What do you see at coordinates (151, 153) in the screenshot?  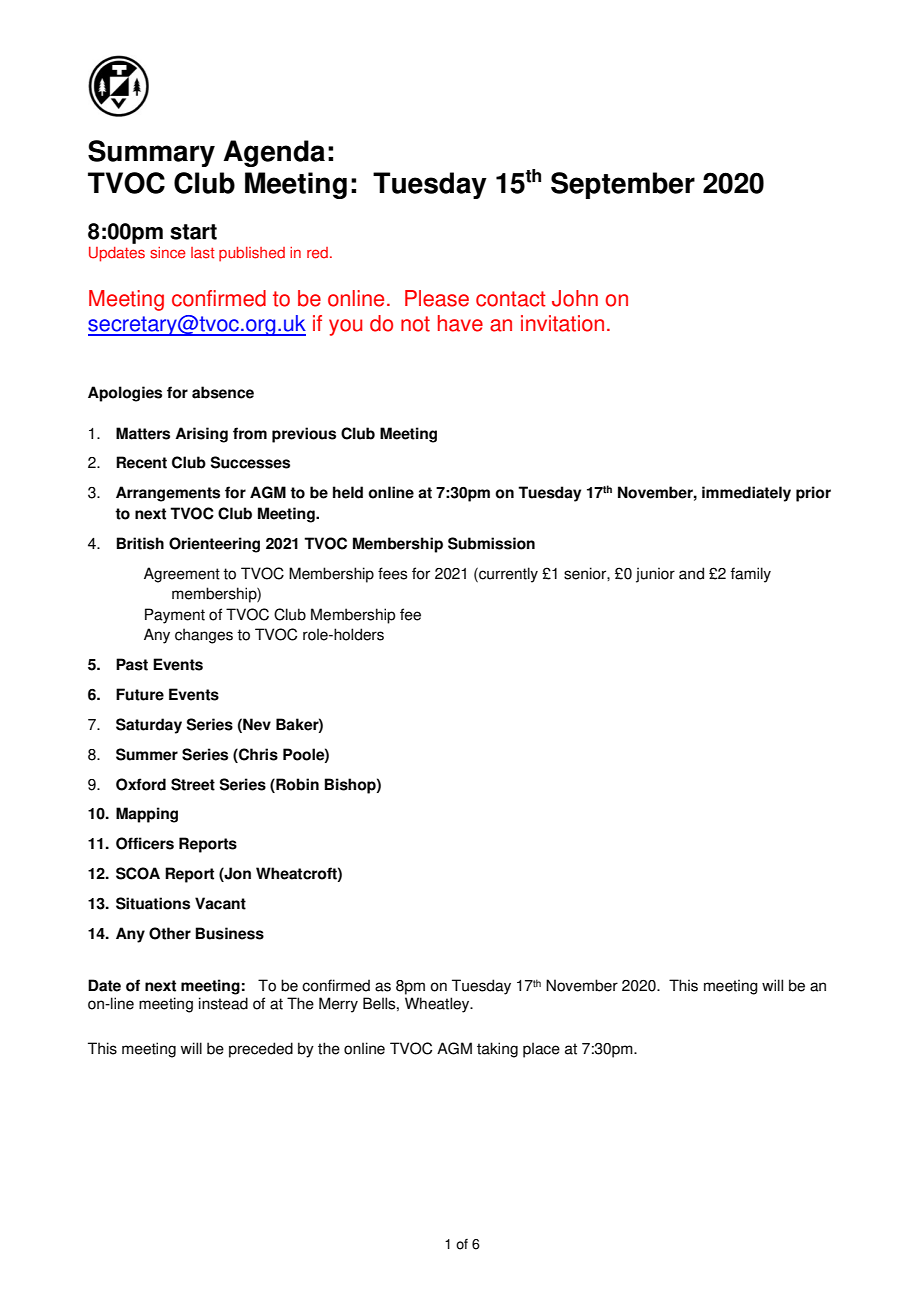 I see `Summary` at bounding box center [151, 153].
